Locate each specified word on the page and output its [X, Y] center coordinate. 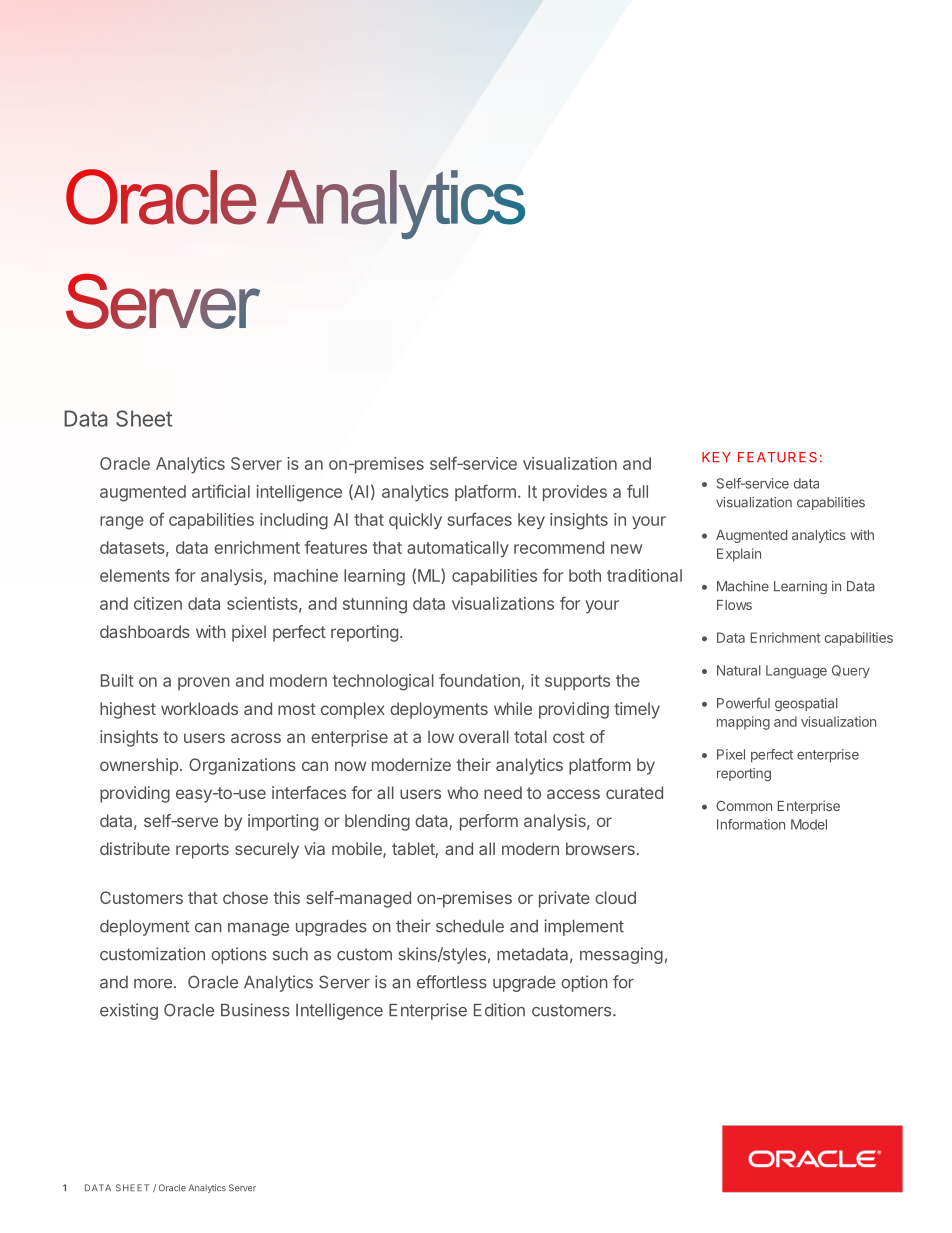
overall [484, 736]
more [153, 984]
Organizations [242, 766]
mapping [743, 723]
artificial [221, 491]
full [637, 491]
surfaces [479, 519]
